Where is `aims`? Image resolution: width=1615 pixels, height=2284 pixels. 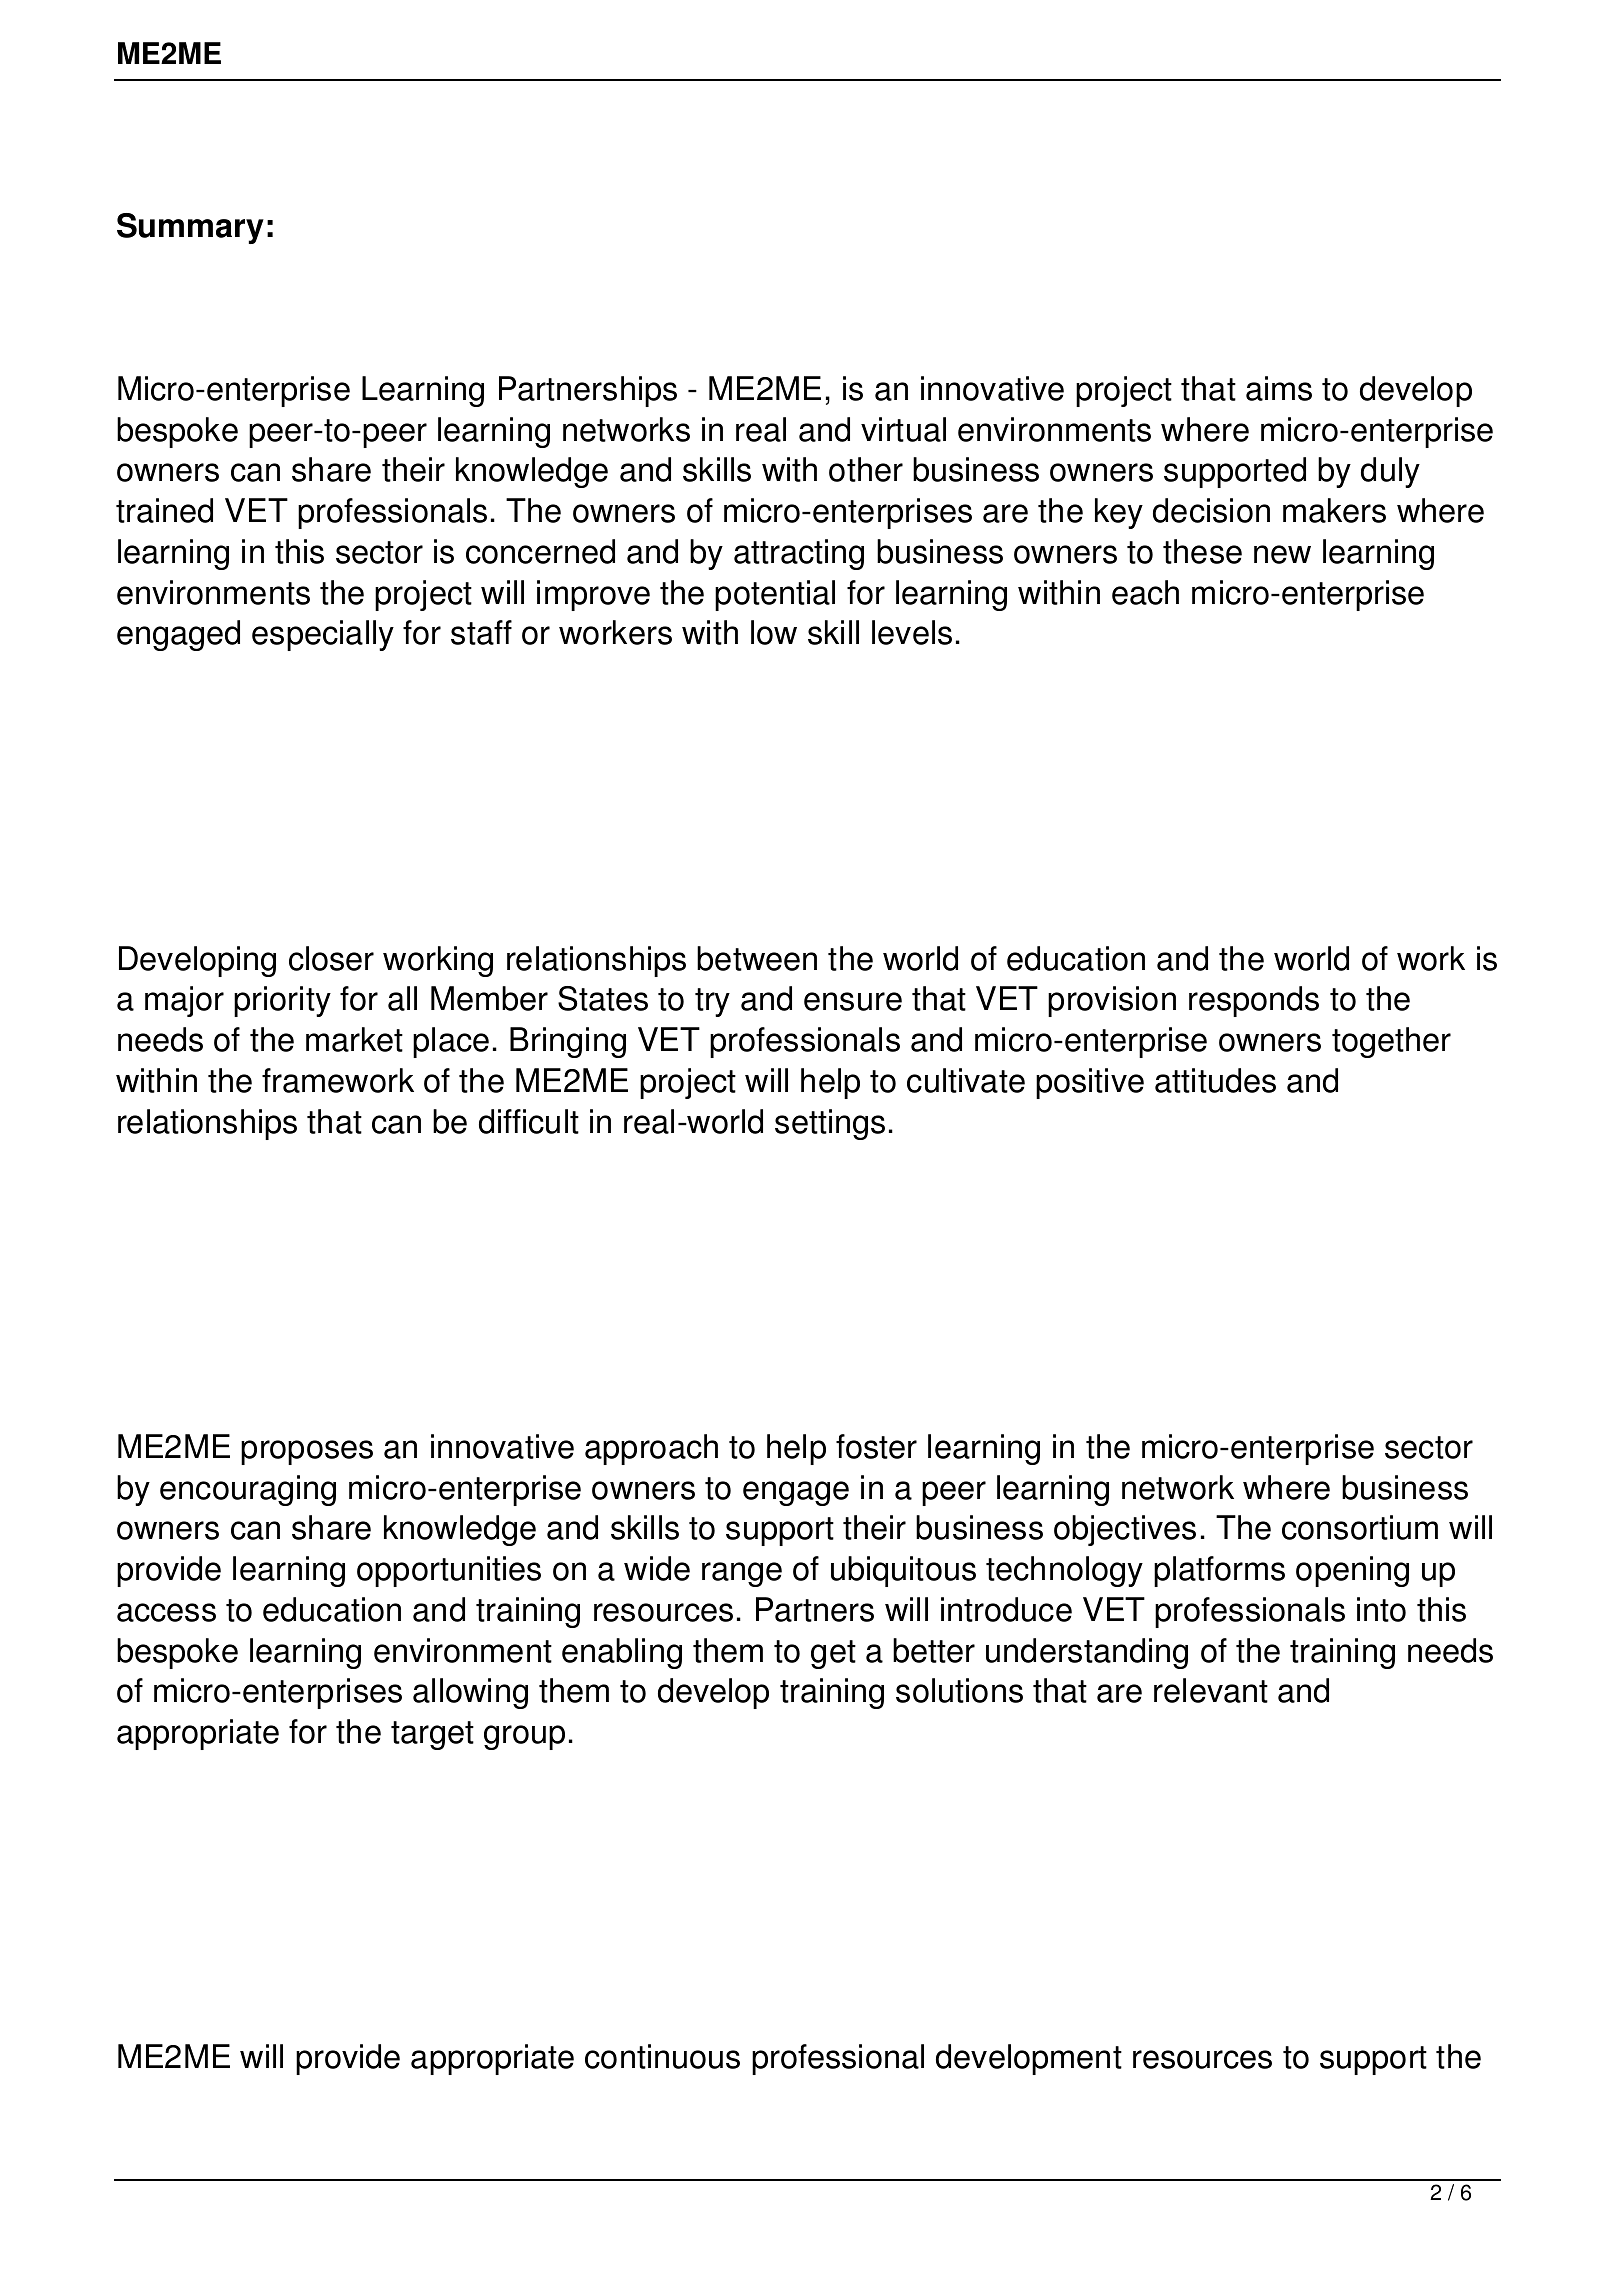 aims is located at coordinates (1279, 388).
